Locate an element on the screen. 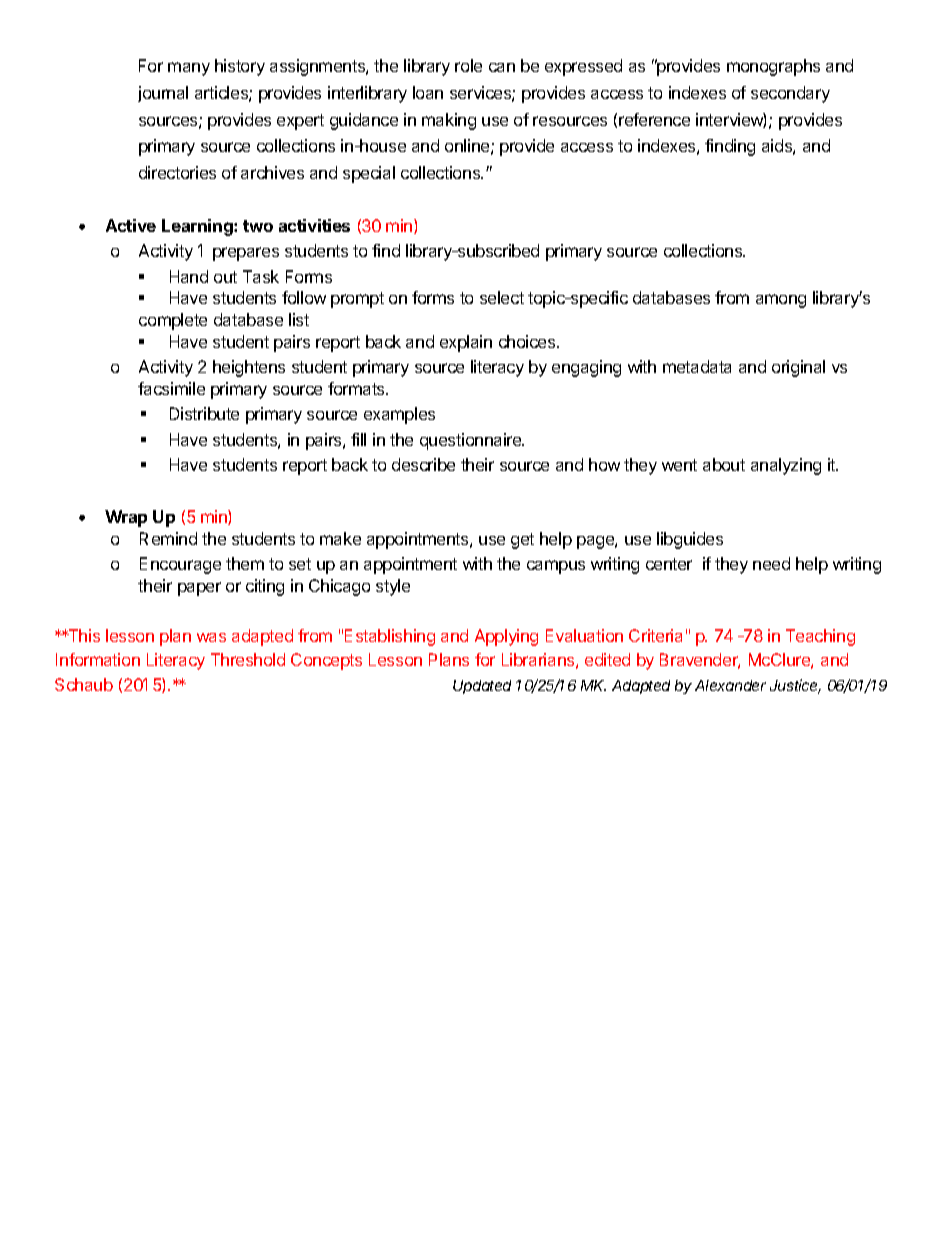  monographs is located at coordinates (773, 67).
